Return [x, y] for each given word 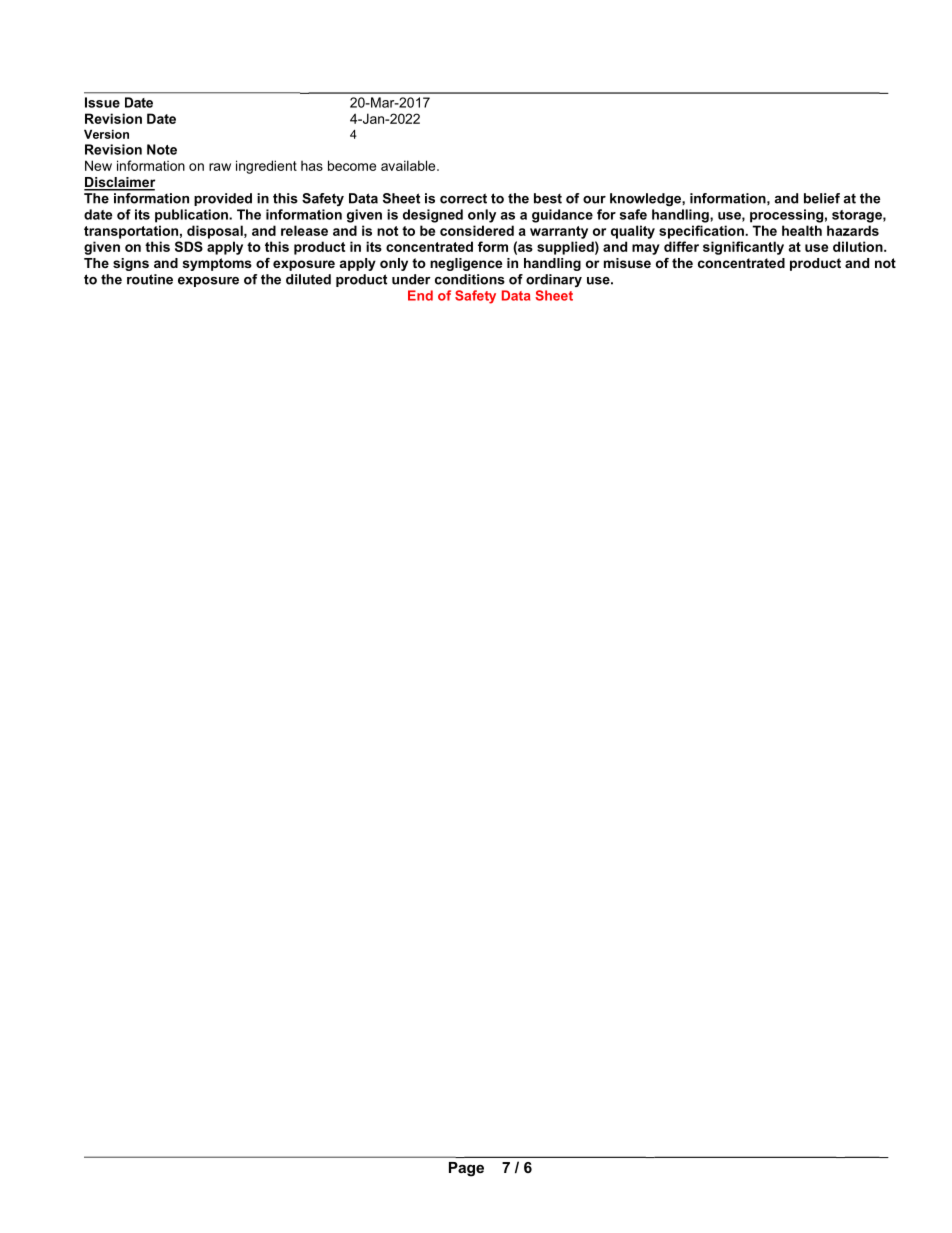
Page [466, 1169]
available [409, 165]
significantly [743, 248]
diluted [308, 279]
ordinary [554, 280]
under [411, 279]
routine [150, 279]
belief [822, 198]
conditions [470, 279]
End [420, 295]
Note [162, 149]
